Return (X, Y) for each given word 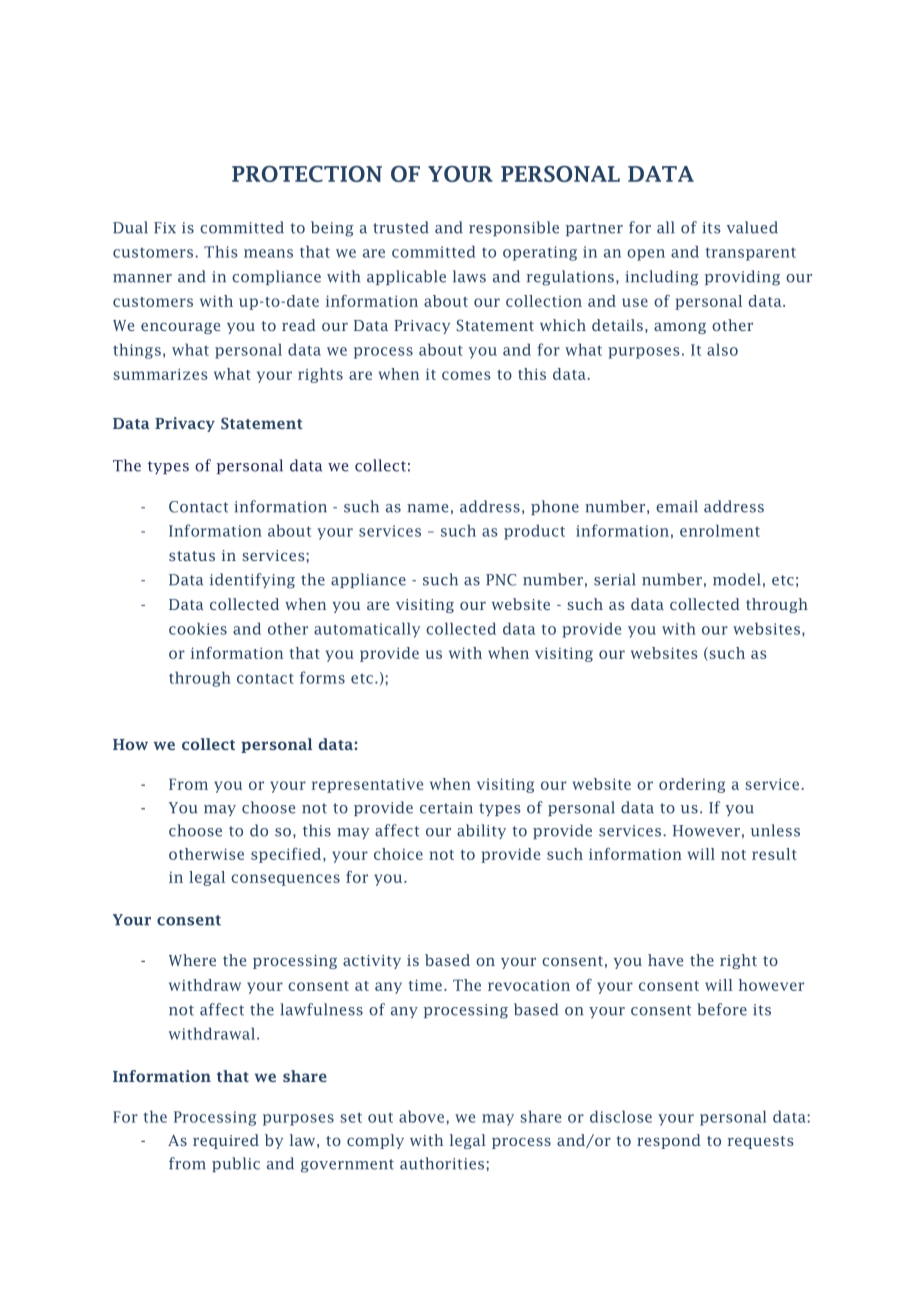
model (737, 579)
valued (752, 227)
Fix (165, 227)
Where (192, 960)
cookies (198, 628)
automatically (367, 630)
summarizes (160, 374)
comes (466, 375)
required (226, 1141)
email (677, 506)
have (665, 960)
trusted (401, 227)
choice (398, 854)
